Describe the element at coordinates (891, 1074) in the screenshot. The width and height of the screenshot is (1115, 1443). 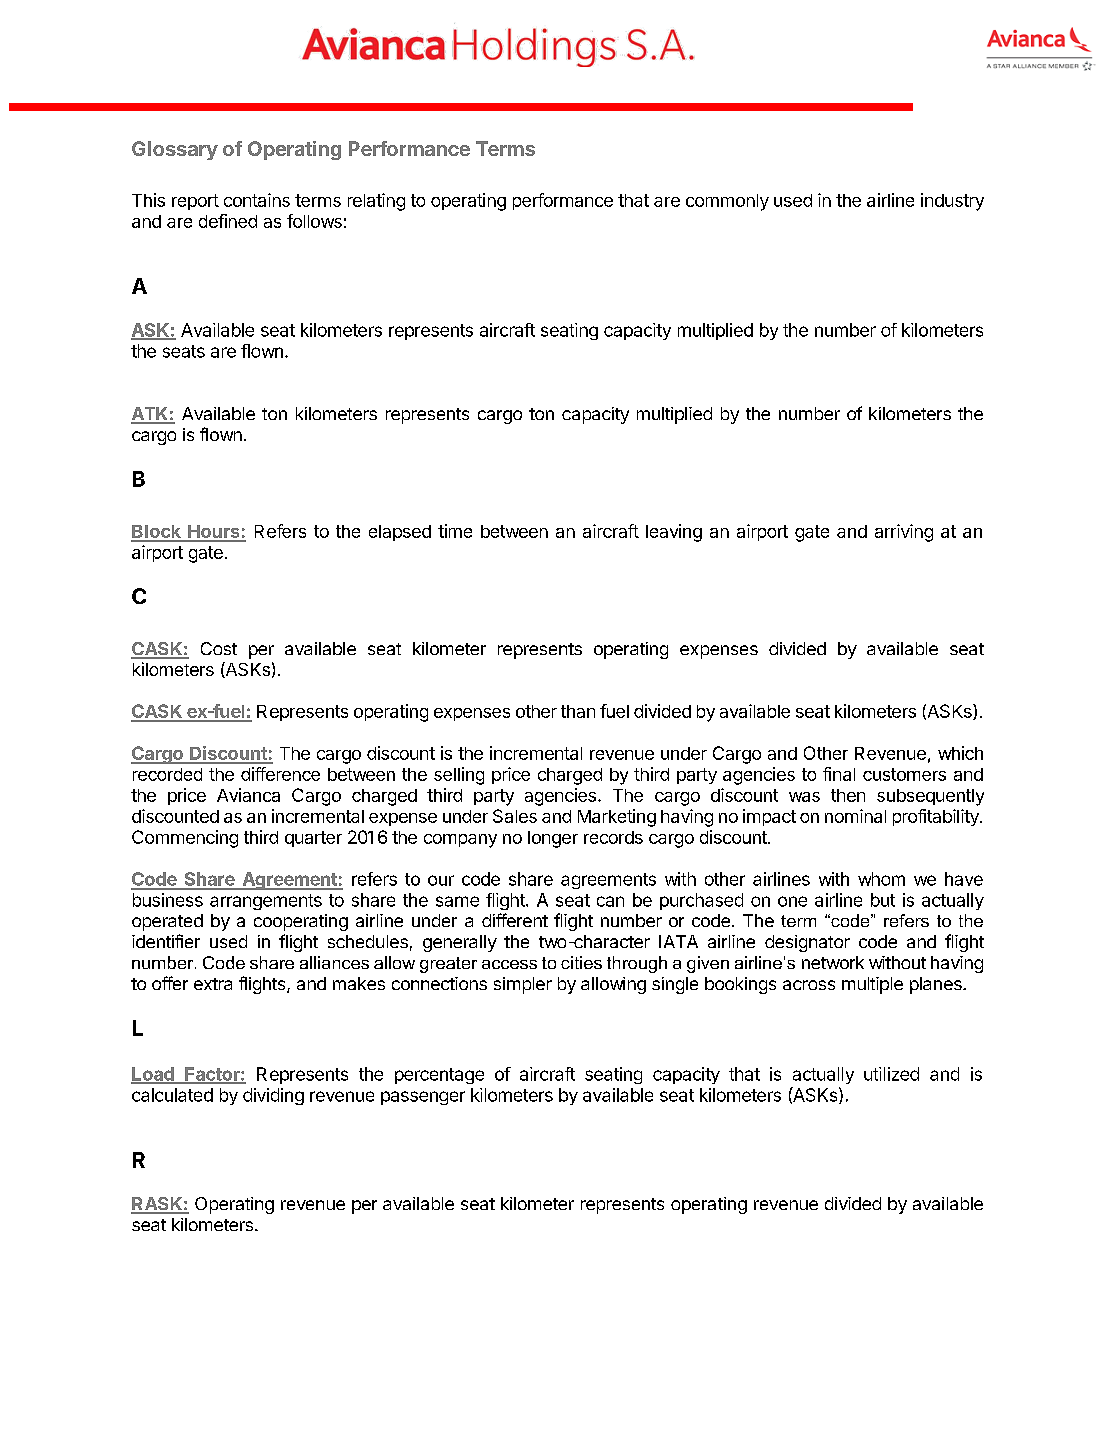
I see `utilized` at that location.
